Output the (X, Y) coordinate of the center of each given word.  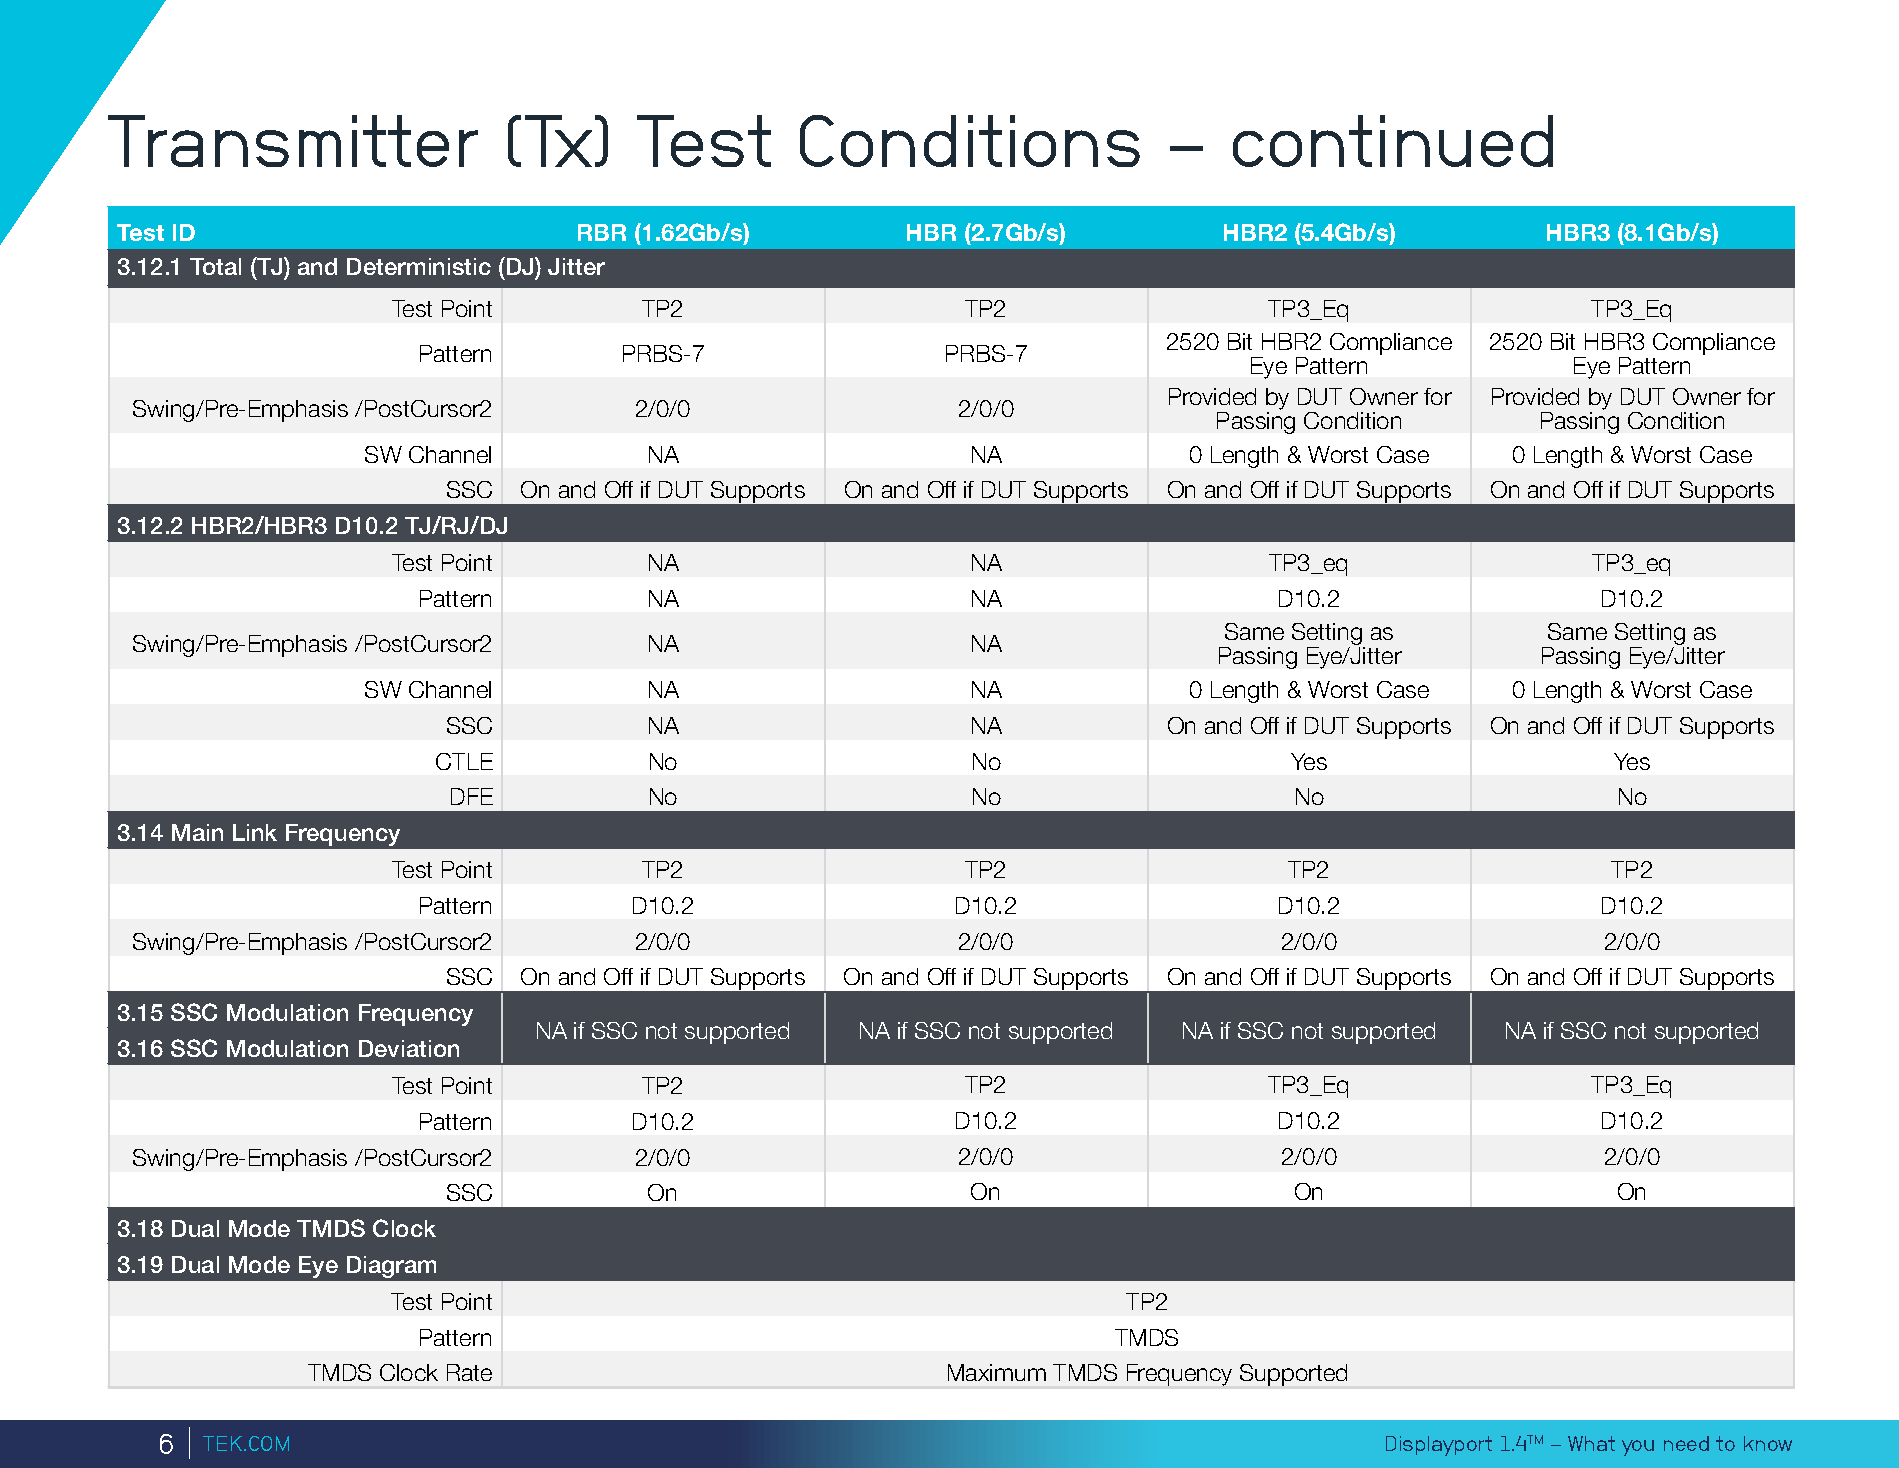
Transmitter (293, 141)
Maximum (997, 1372)
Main (197, 832)
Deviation (409, 1048)
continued (1393, 141)
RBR (602, 232)
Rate (469, 1372)
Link (255, 832)
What (1591, 1443)
